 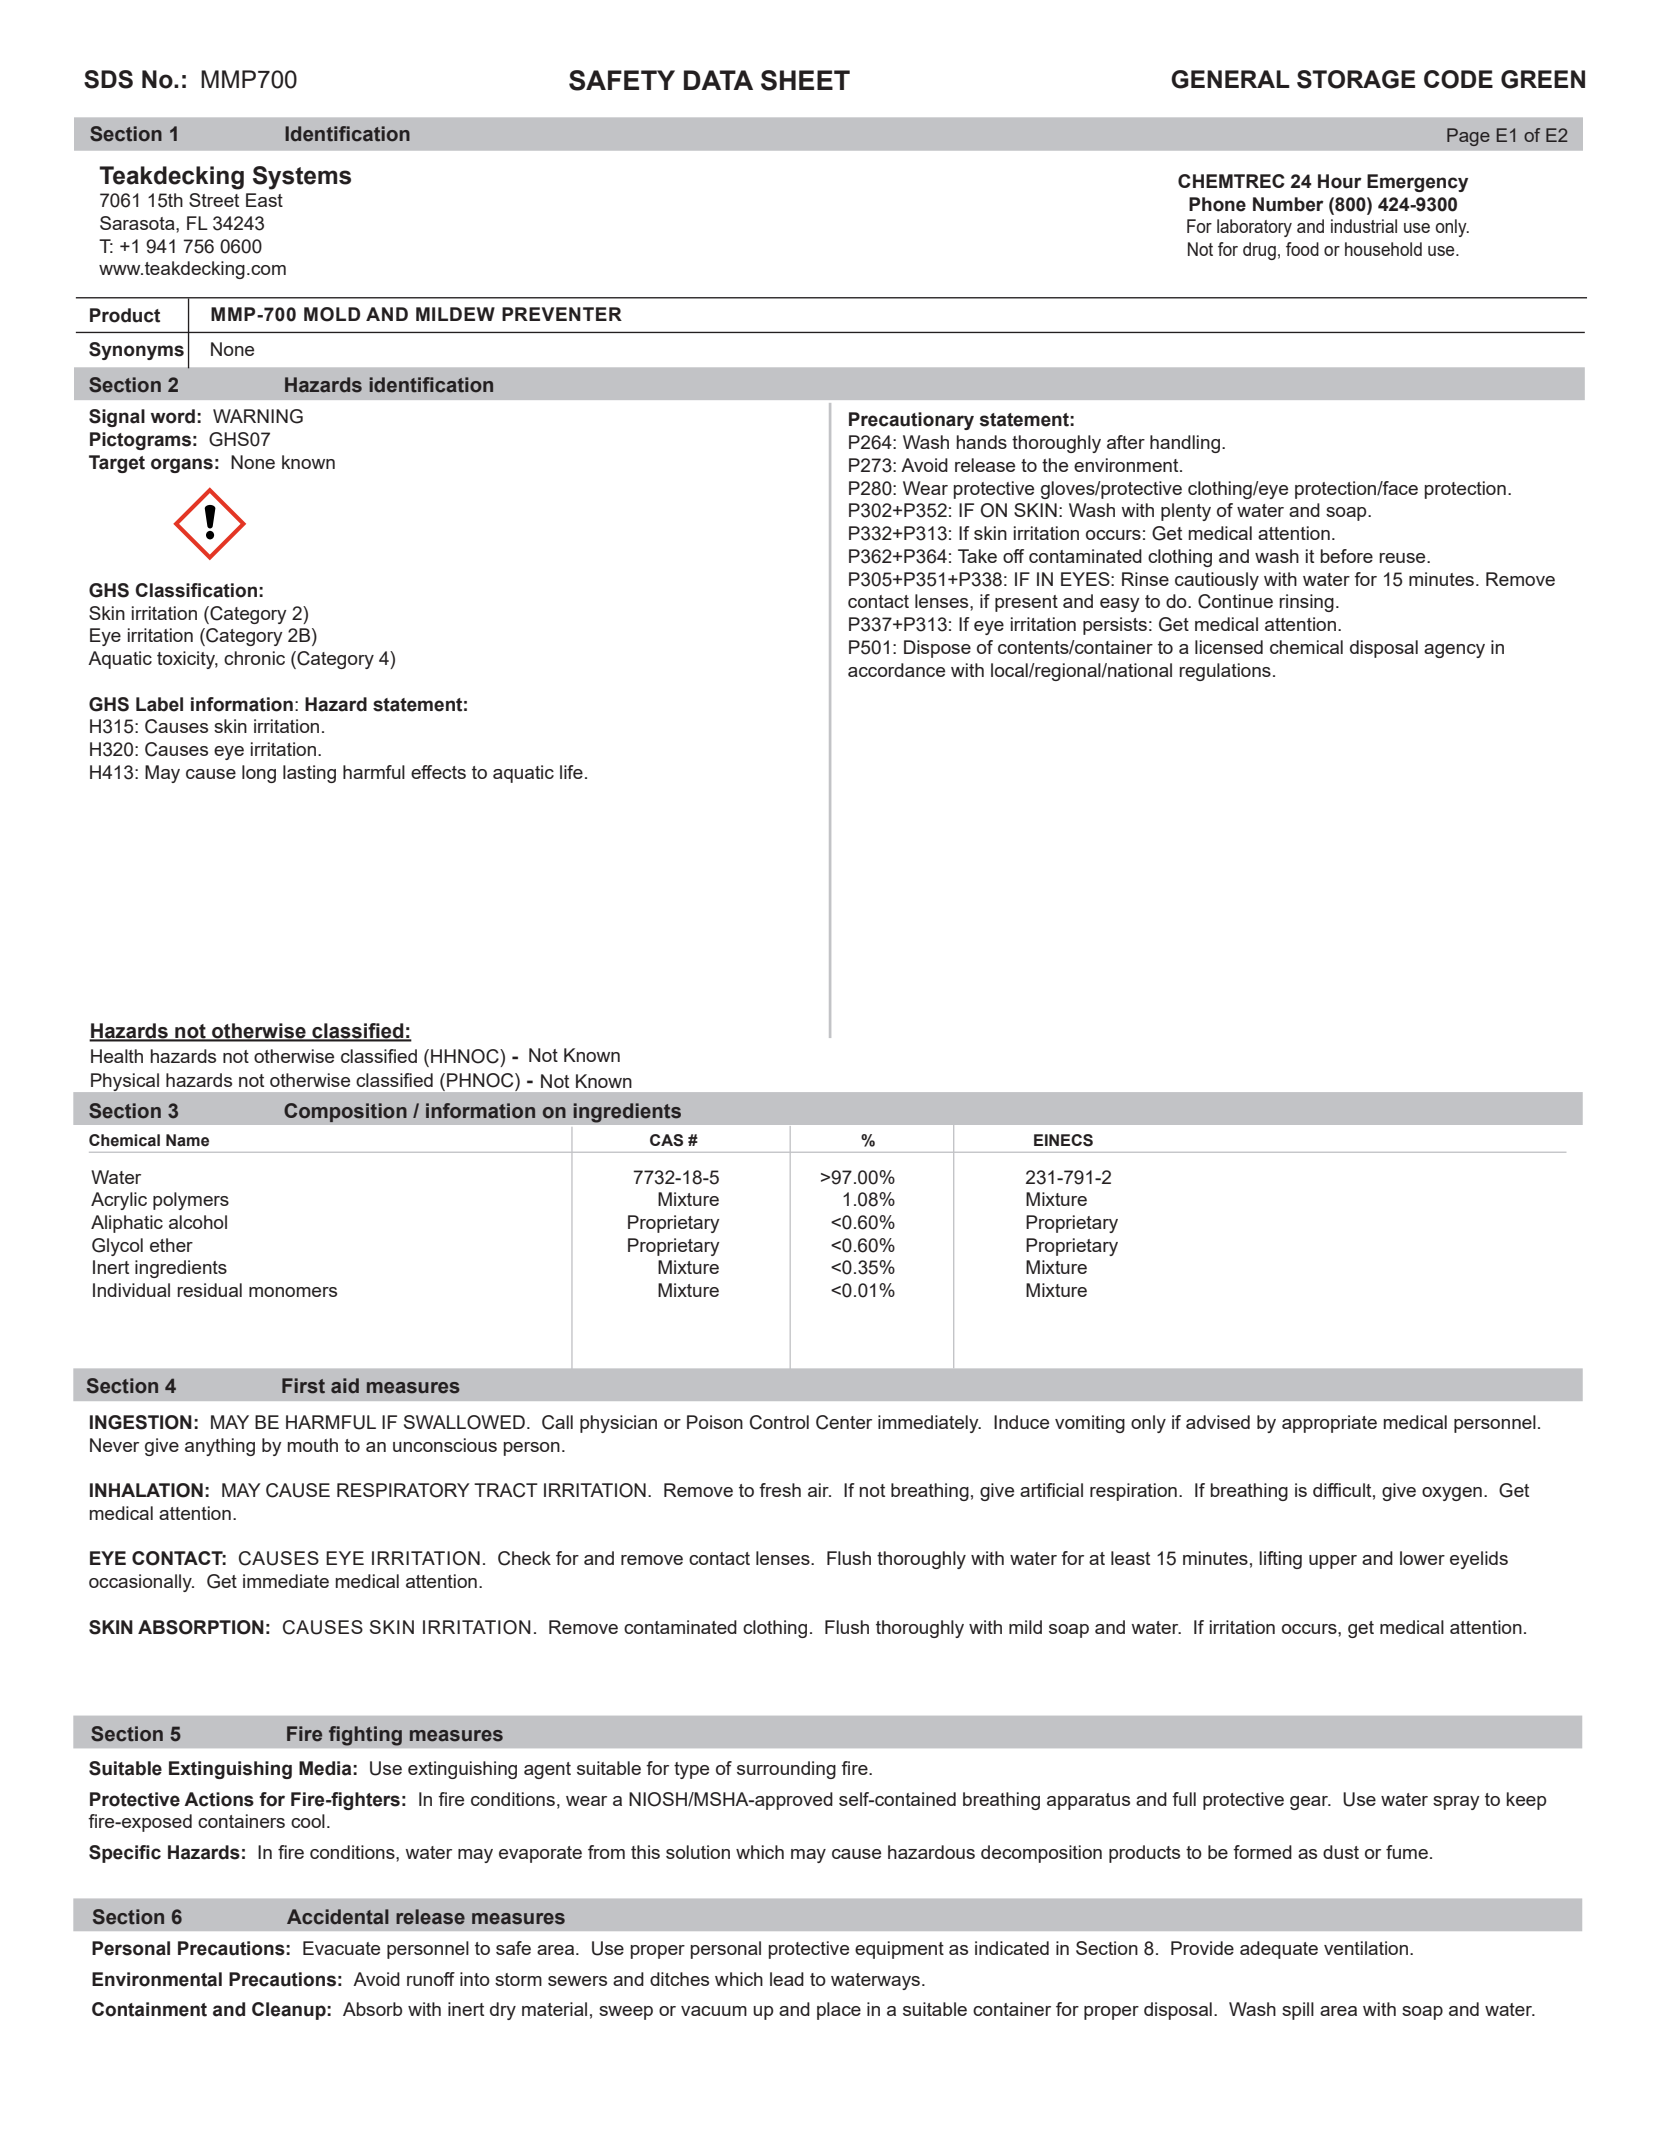 I want to click on accordance, so click(x=896, y=670).
